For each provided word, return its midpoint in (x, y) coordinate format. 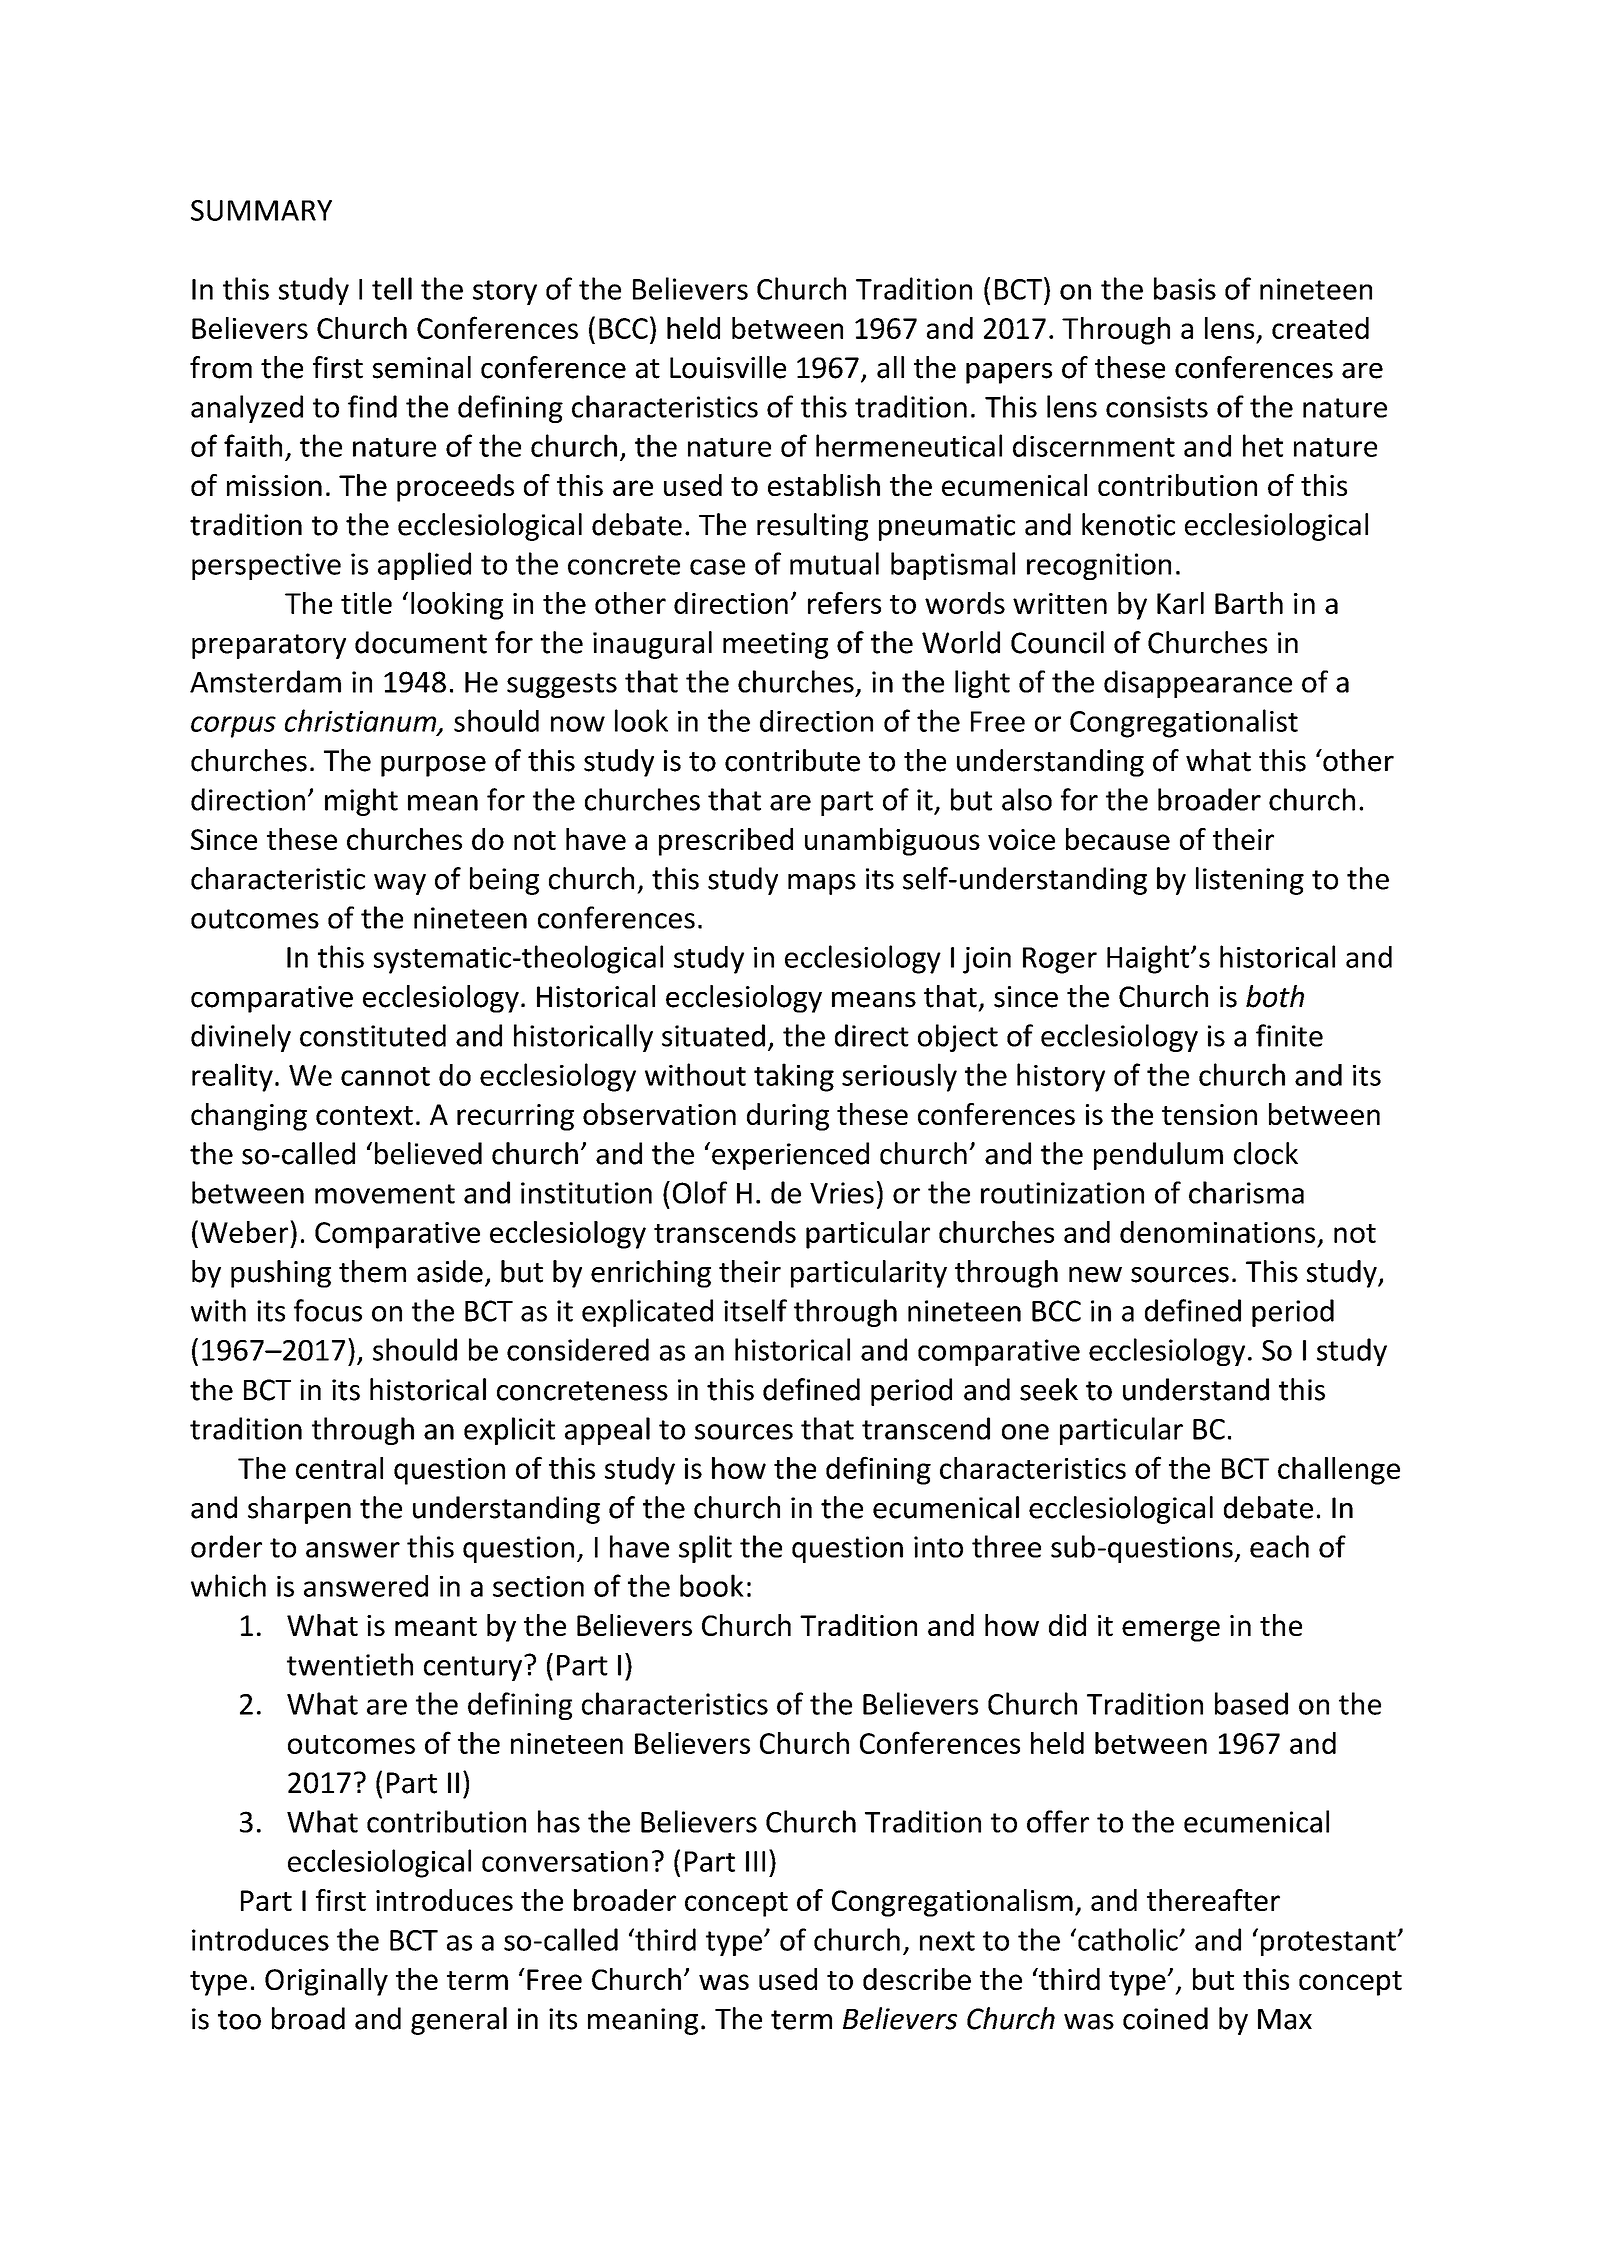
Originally (326, 1982)
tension (1209, 1114)
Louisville (728, 367)
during (788, 1117)
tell (392, 288)
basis (1185, 288)
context (364, 1115)
